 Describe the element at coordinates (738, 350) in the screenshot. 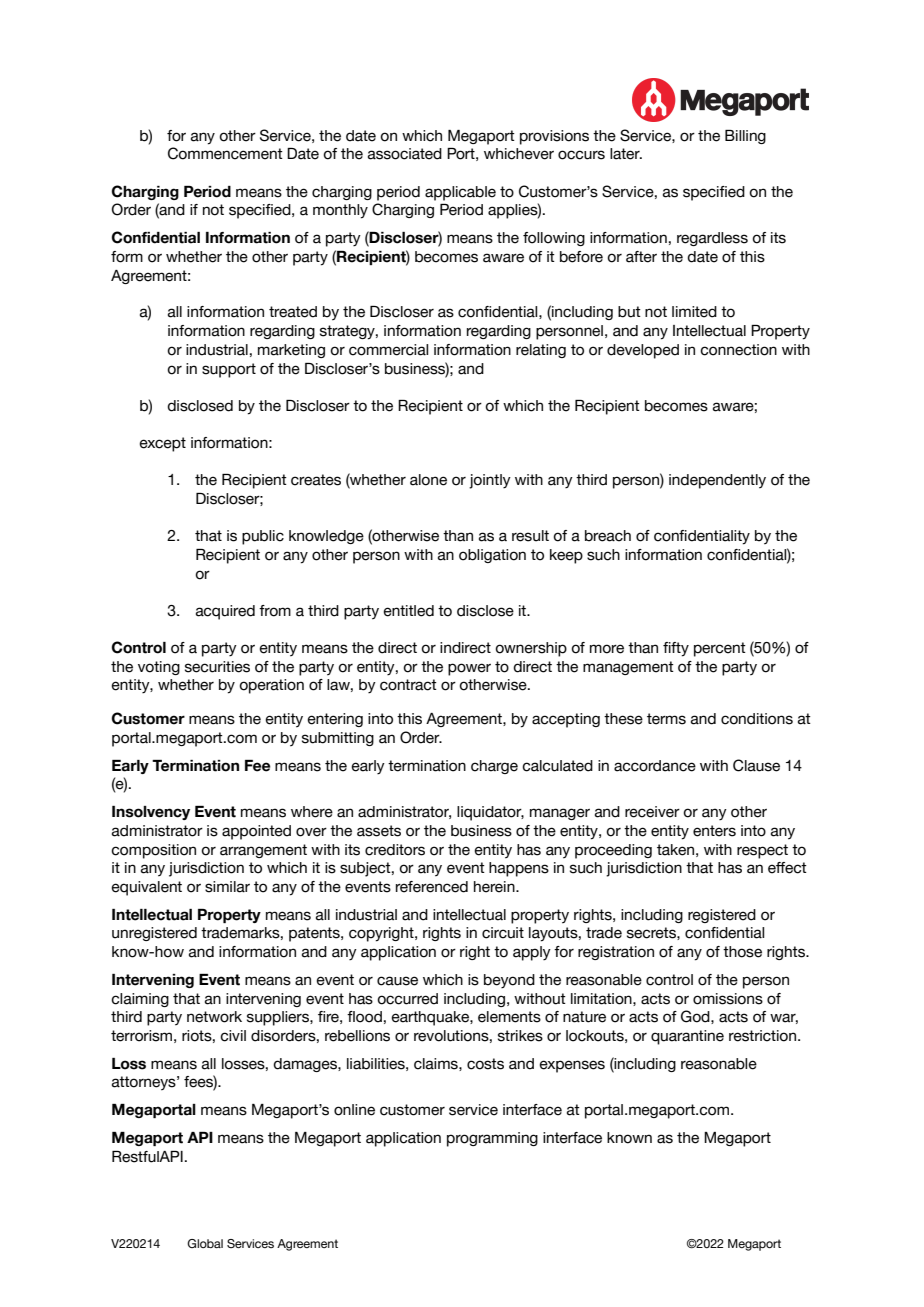

I see `connection` at that location.
